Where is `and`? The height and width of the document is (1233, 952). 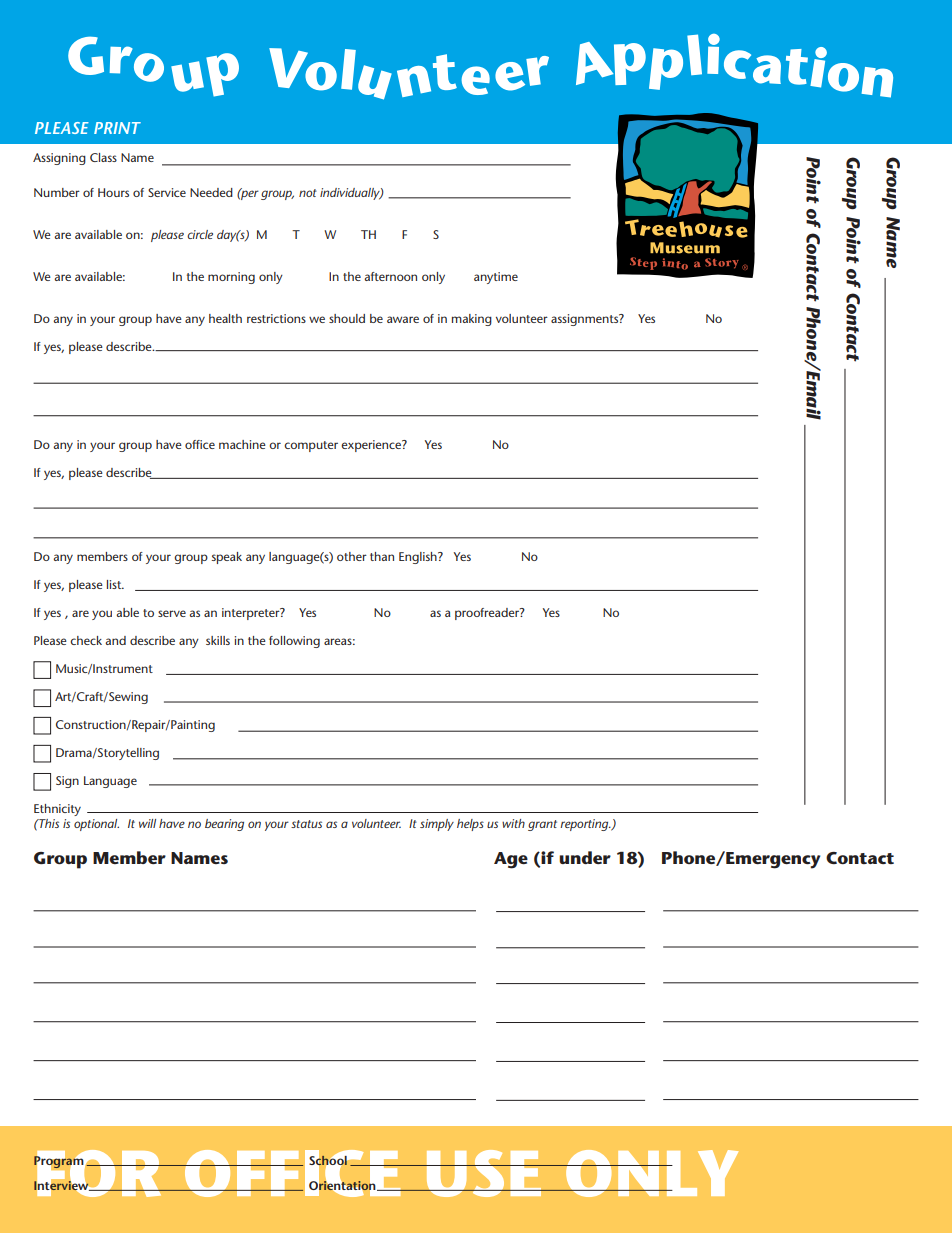
and is located at coordinates (115, 640).
